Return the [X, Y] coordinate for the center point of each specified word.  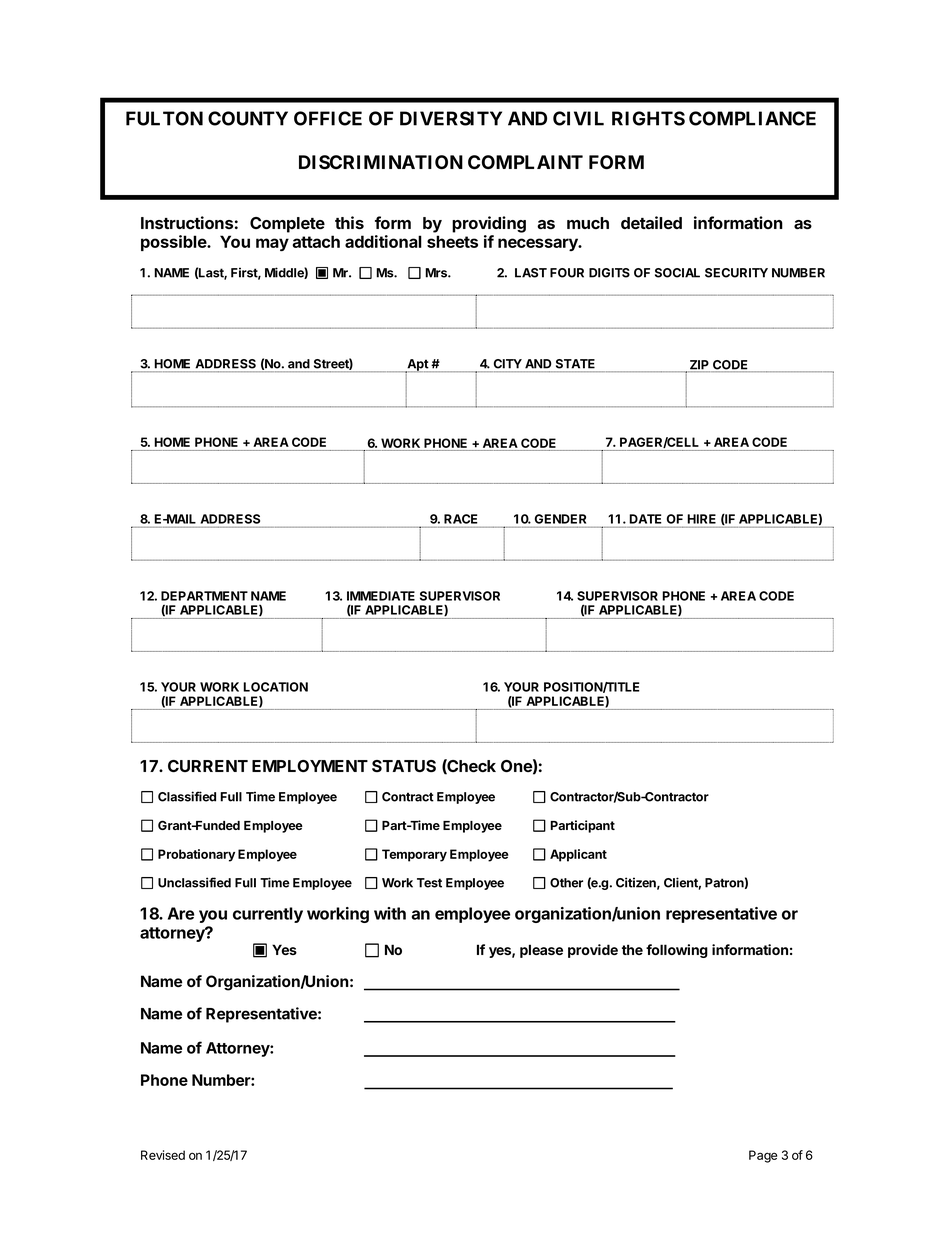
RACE [460, 519]
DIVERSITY [451, 118]
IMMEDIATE [381, 596]
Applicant [578, 855]
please [541, 951]
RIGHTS [648, 118]
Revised [163, 1155]
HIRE [702, 519]
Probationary [196, 855]
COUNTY [248, 118]
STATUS [404, 766]
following [677, 951]
